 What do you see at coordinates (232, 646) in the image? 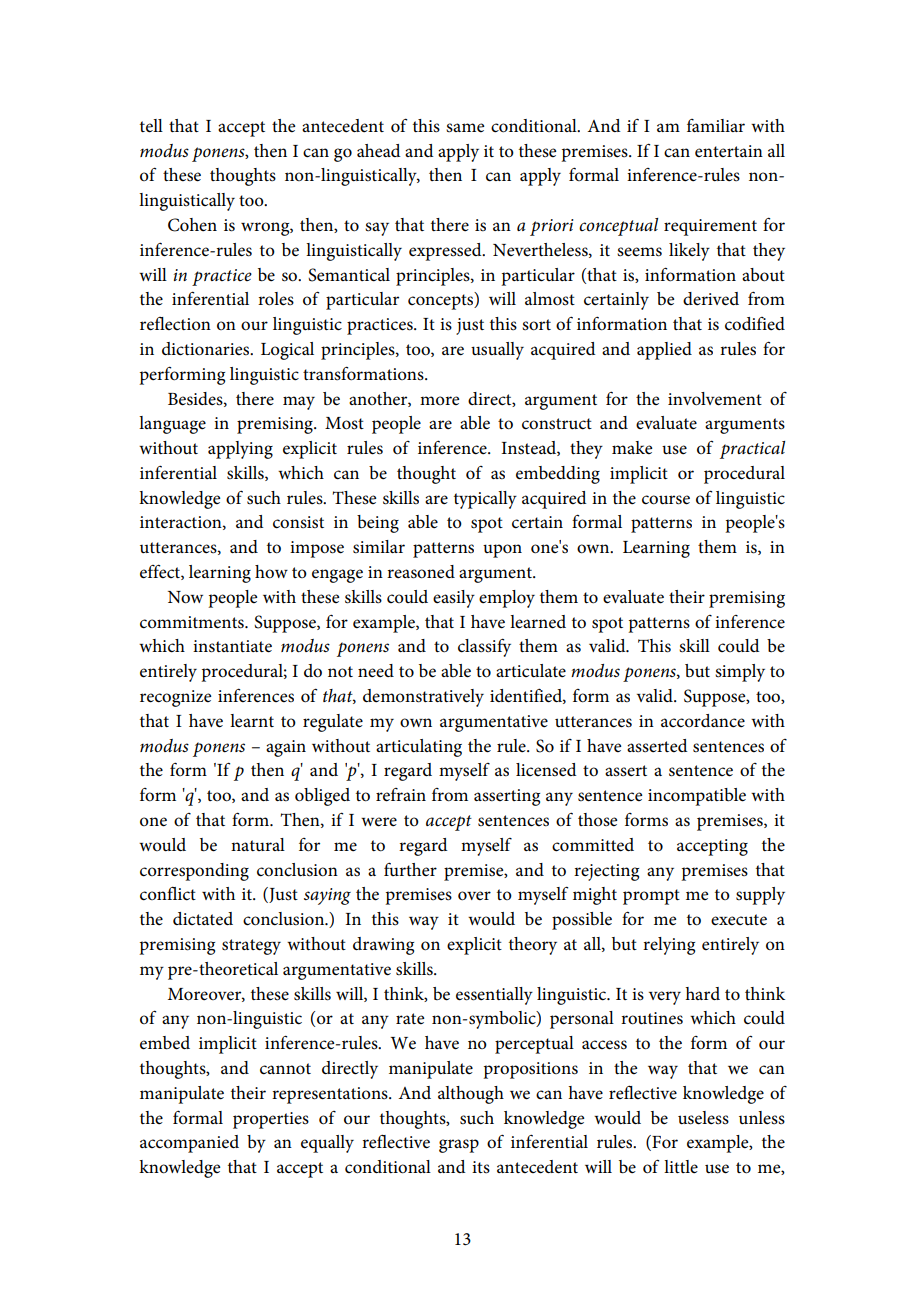
I see `instantiate` at bounding box center [232, 646].
